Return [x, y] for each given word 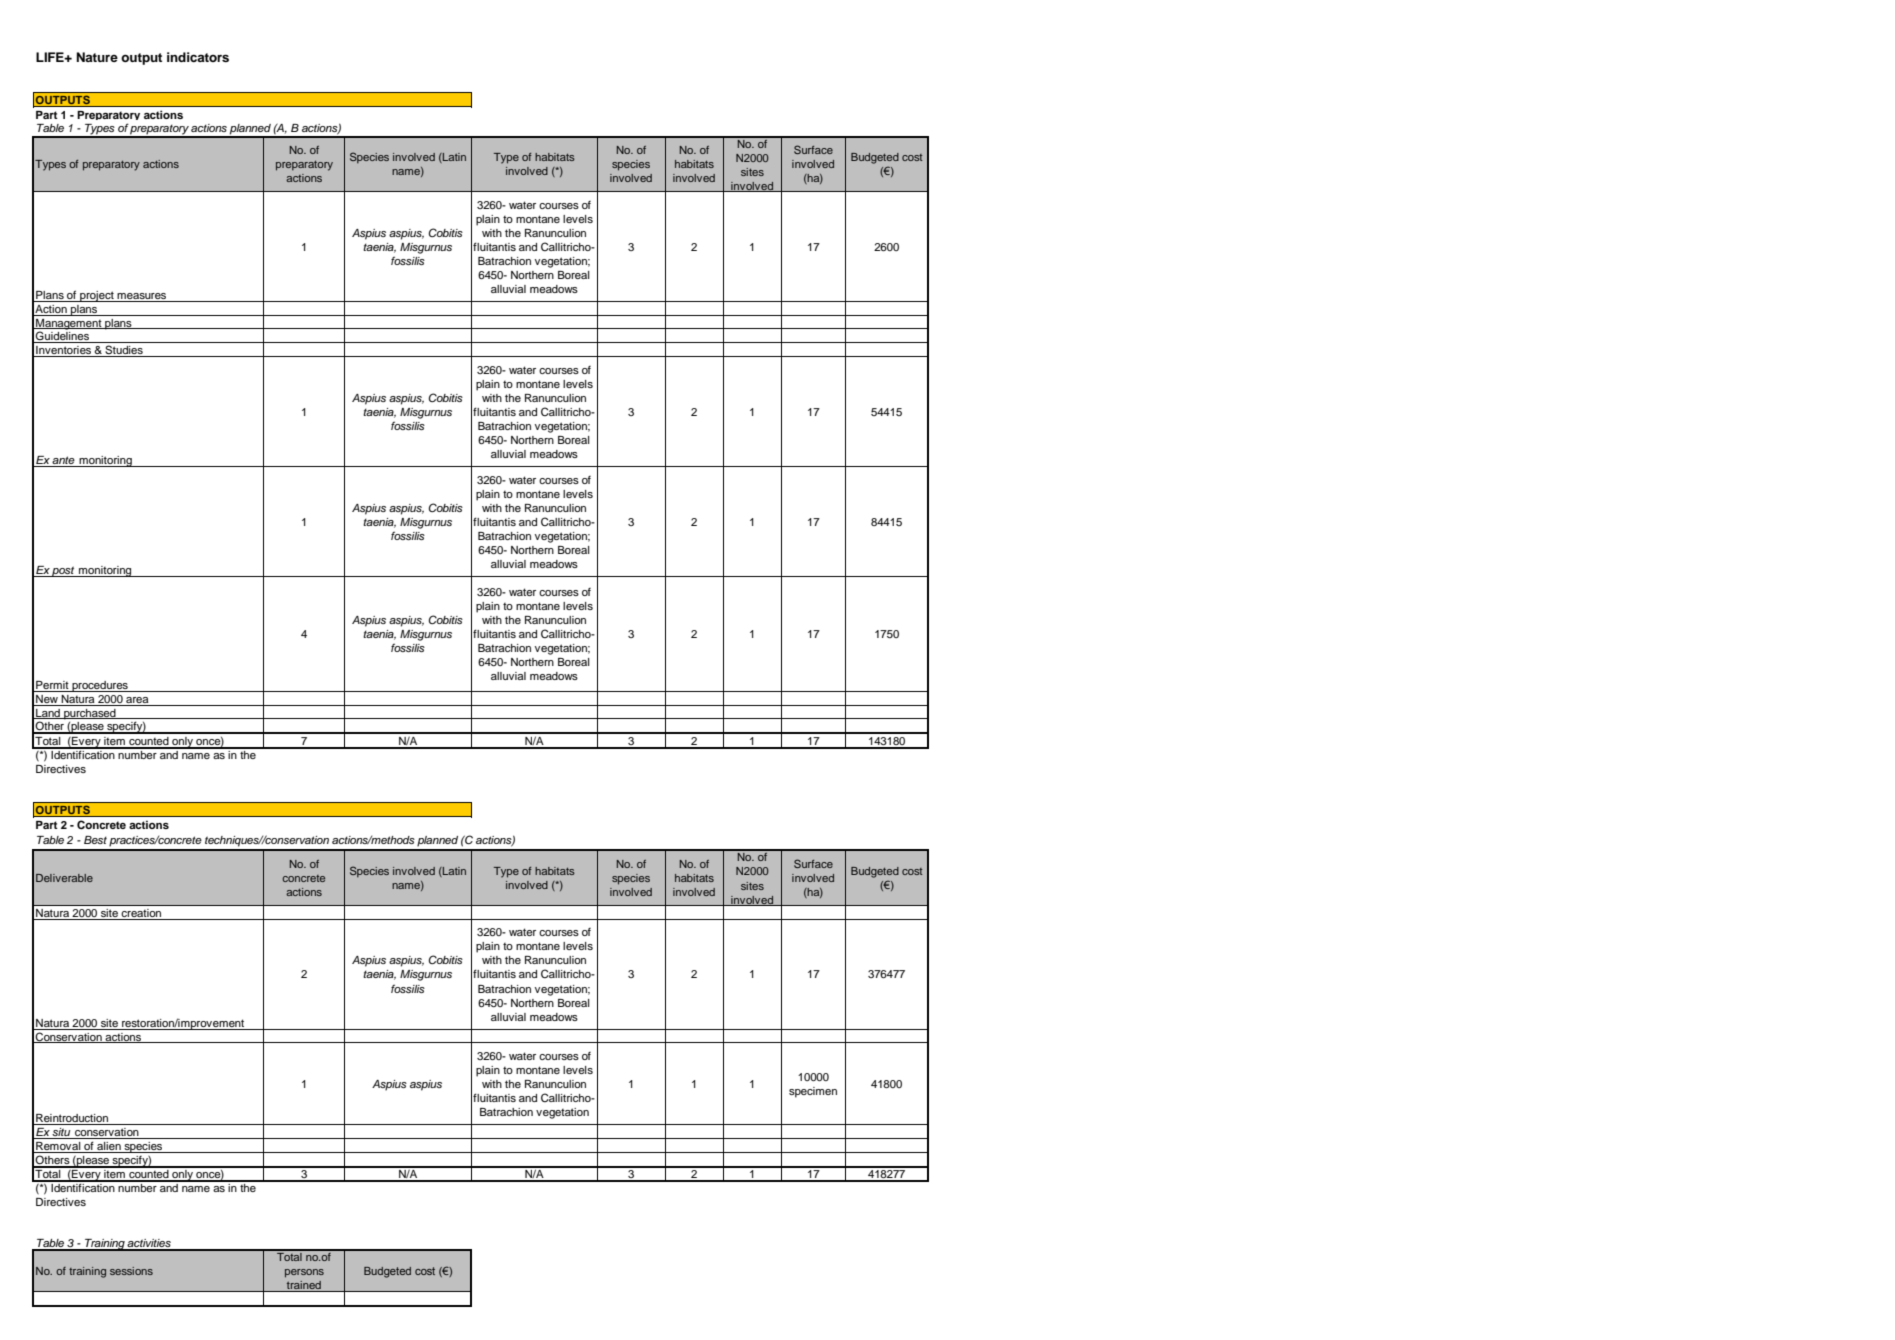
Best [95, 840]
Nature [97, 57]
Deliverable [64, 878]
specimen [813, 1092]
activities [149, 1244]
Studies [124, 351]
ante [64, 461]
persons [304, 1273]
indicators [198, 57]
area [137, 700]
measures [142, 297]
